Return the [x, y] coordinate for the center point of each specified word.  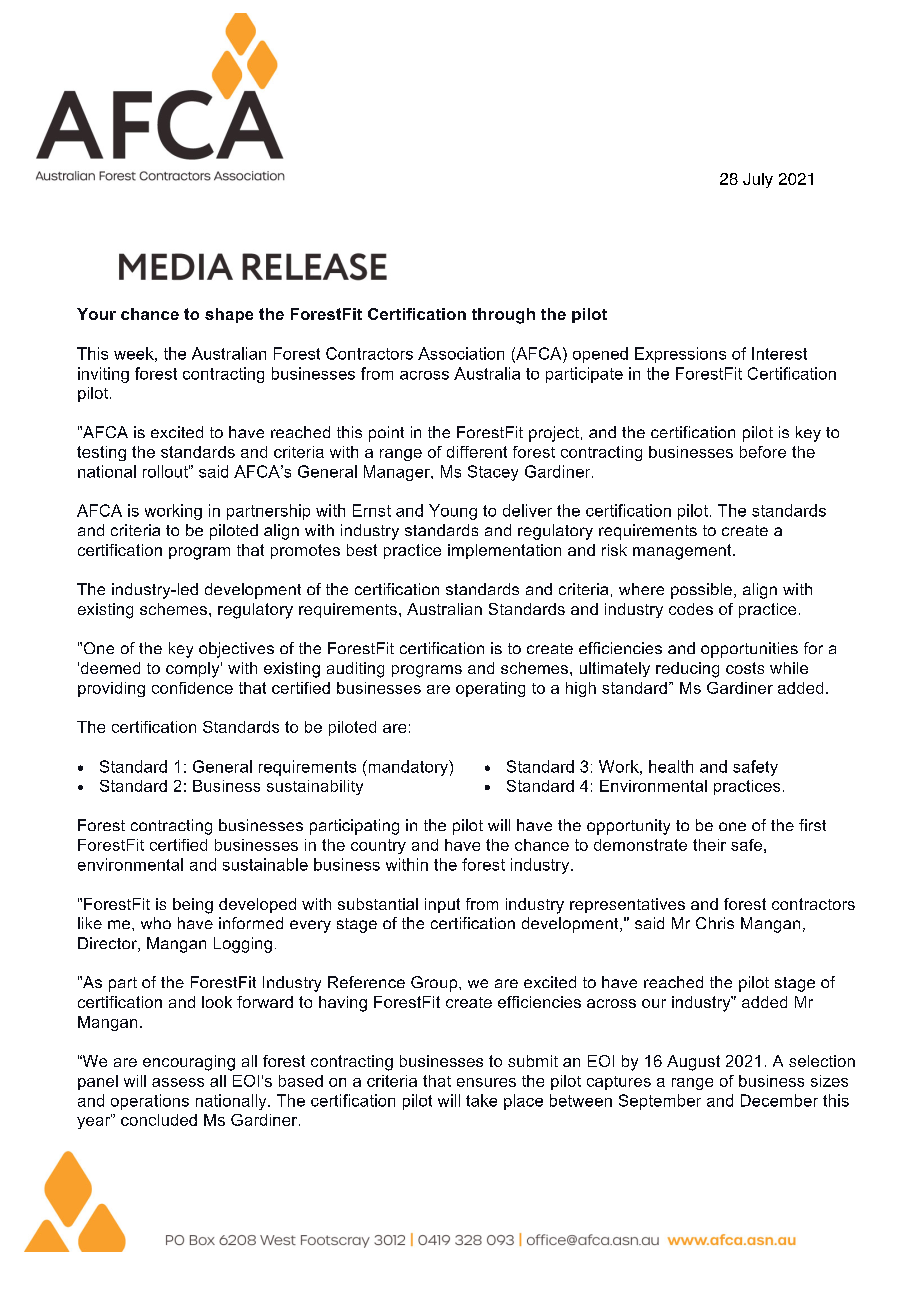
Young [453, 512]
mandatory [408, 768]
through [503, 316]
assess [178, 1082]
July [758, 180]
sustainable [265, 864]
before [763, 452]
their [709, 845]
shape [229, 315]
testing [101, 453]
